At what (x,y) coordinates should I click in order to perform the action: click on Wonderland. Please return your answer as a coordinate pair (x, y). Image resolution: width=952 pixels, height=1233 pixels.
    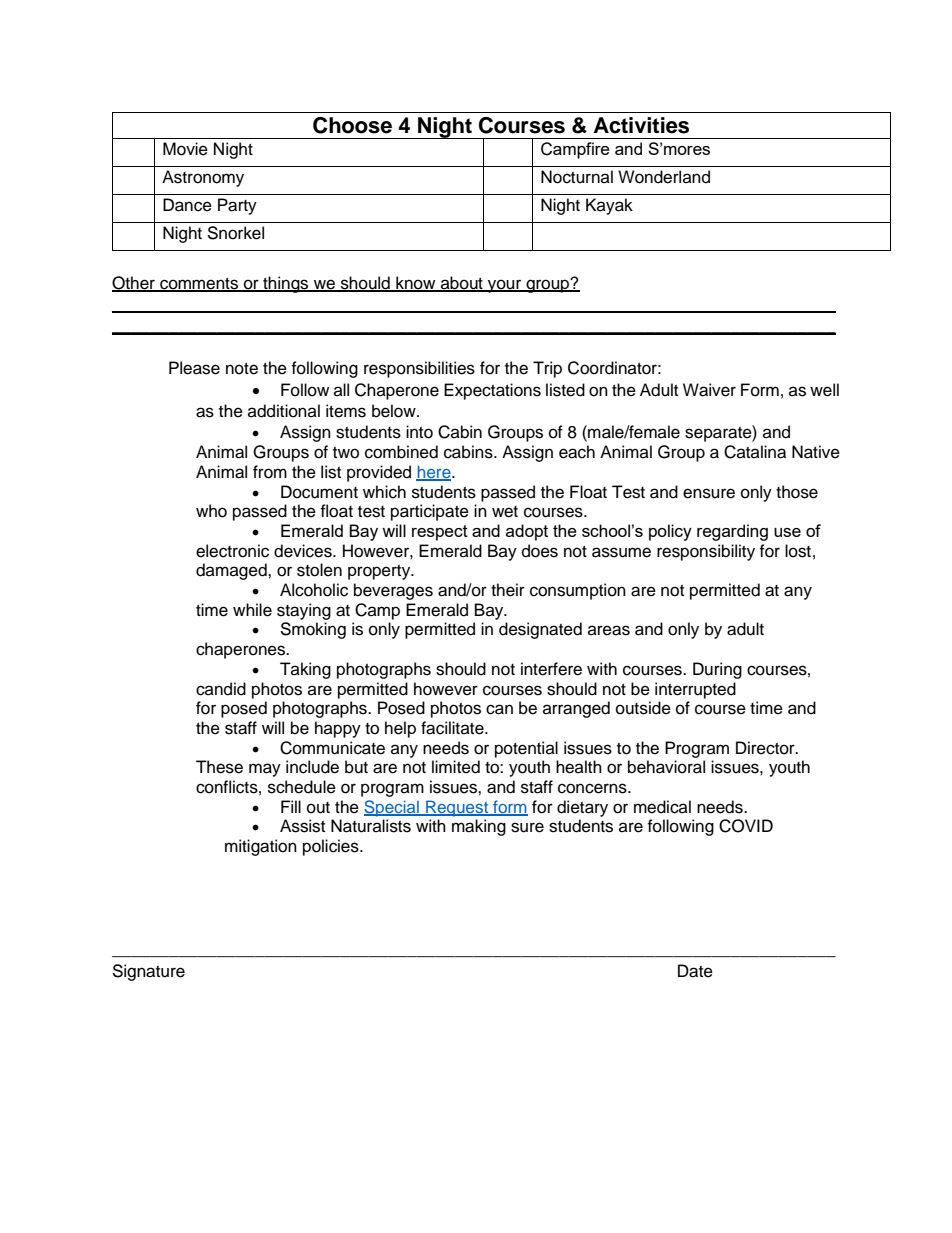
    Looking at the image, I should click on (664, 177).
